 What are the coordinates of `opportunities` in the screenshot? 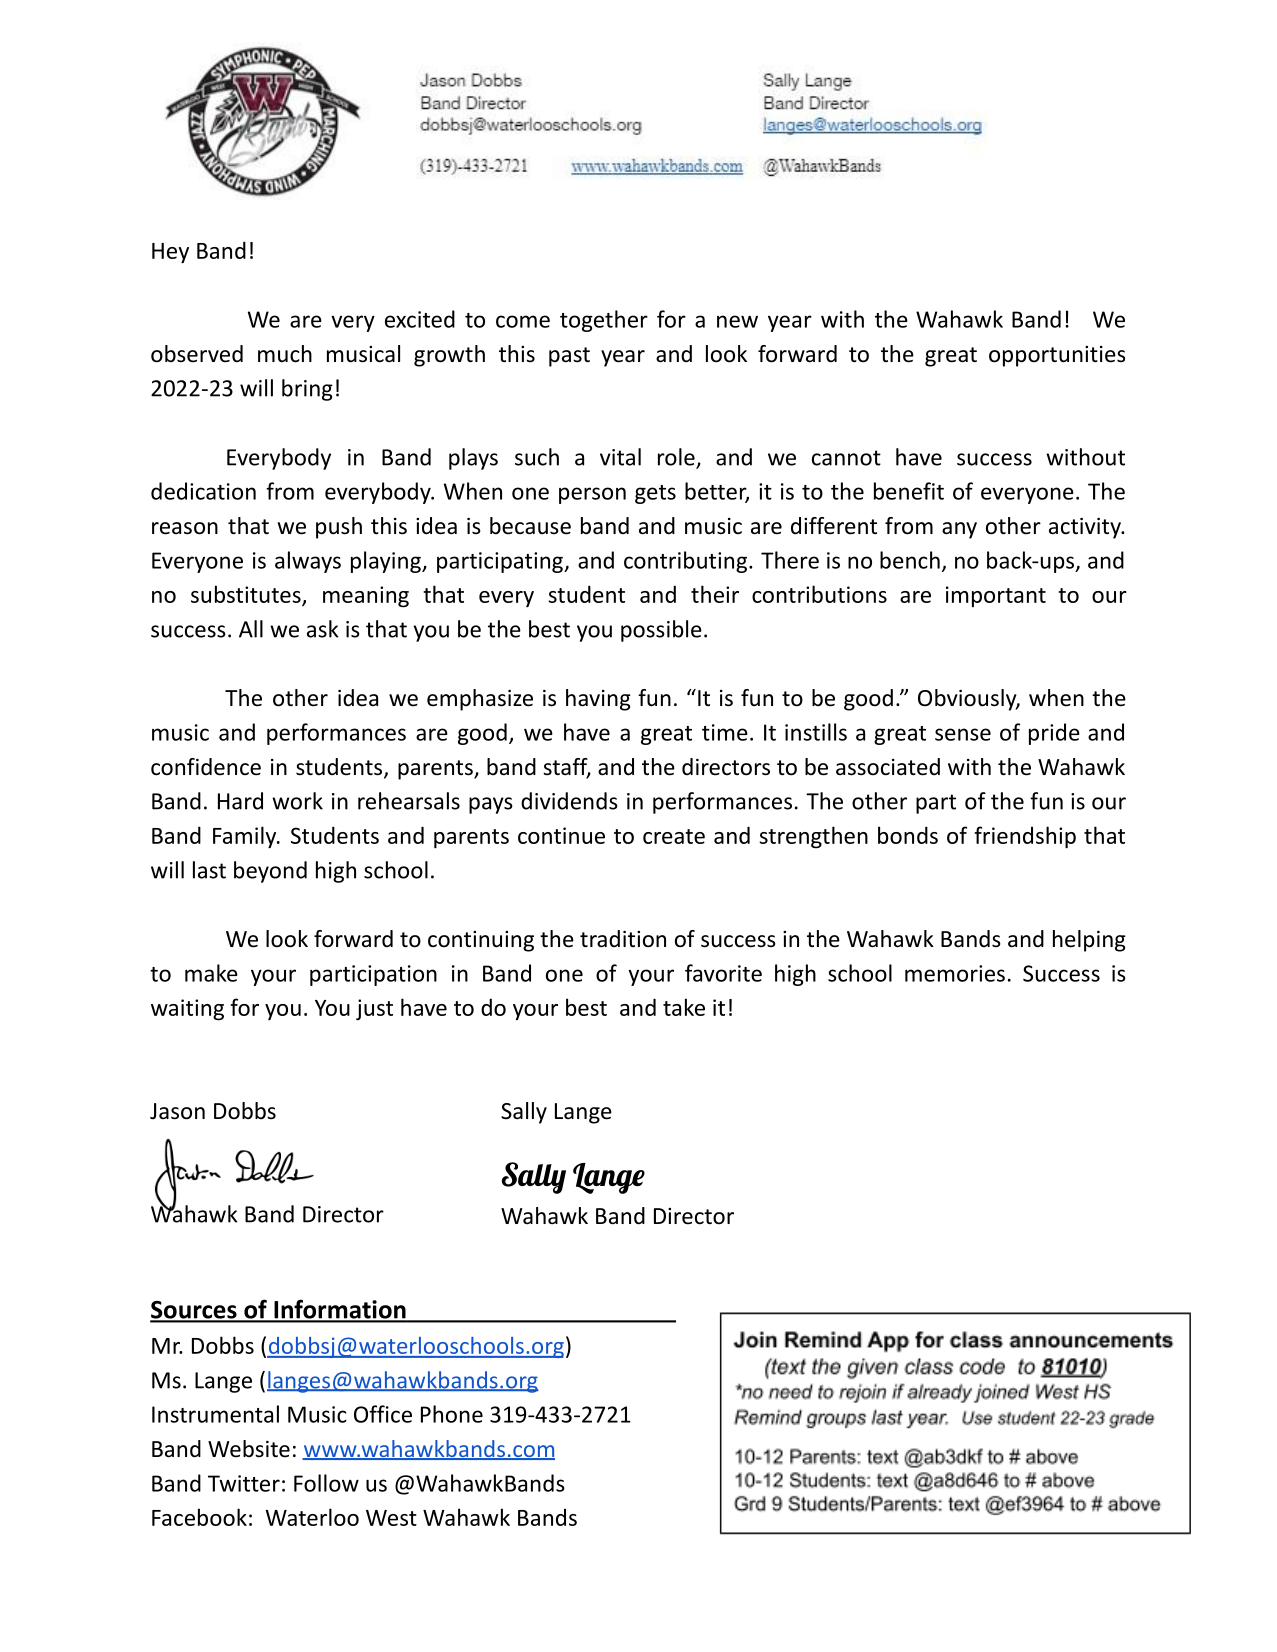 It's located at (1057, 356).
